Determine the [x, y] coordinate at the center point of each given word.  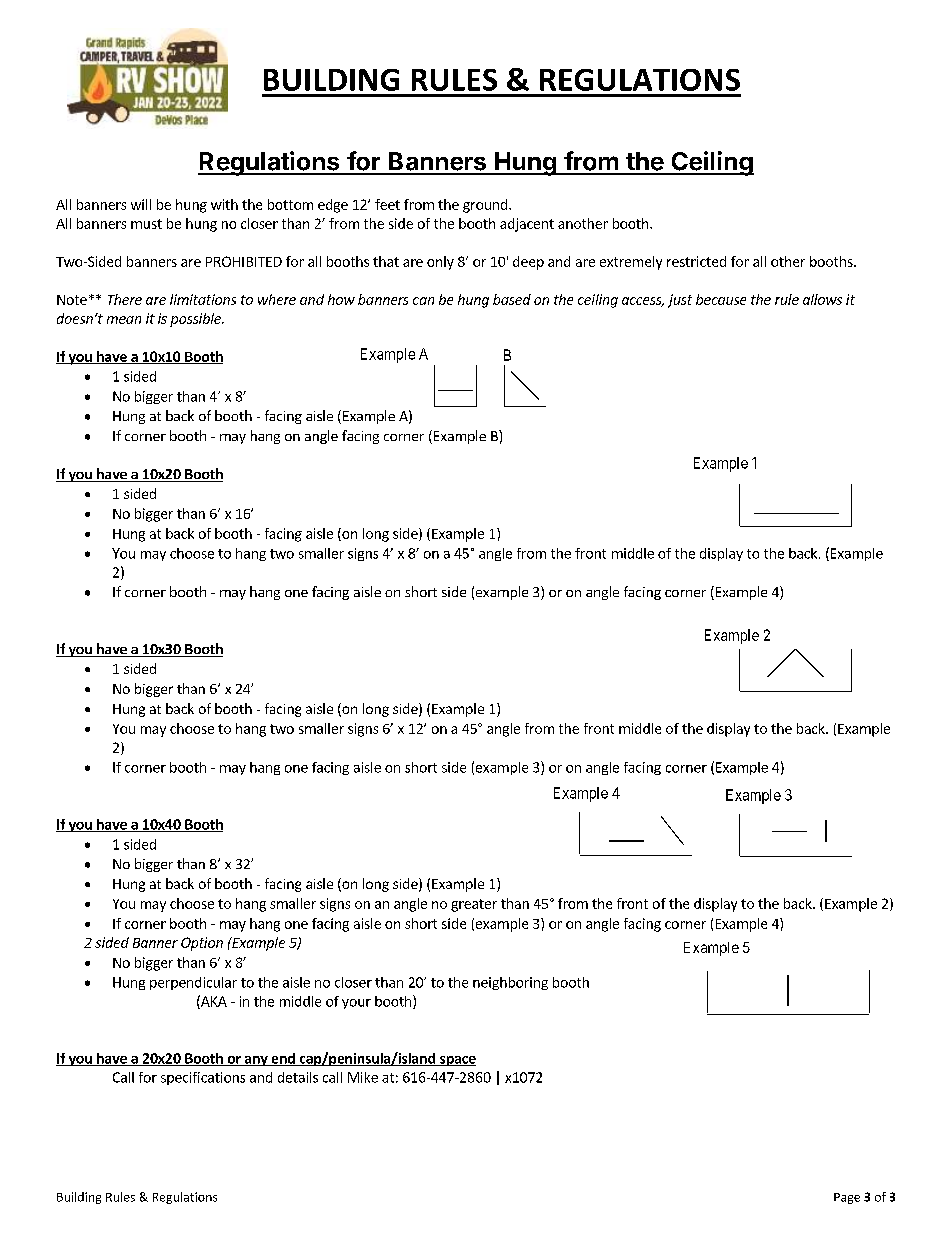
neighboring [510, 983]
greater [474, 905]
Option [202, 944]
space [457, 1061]
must [146, 224]
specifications [203, 1078]
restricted [696, 261]
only [440, 263]
